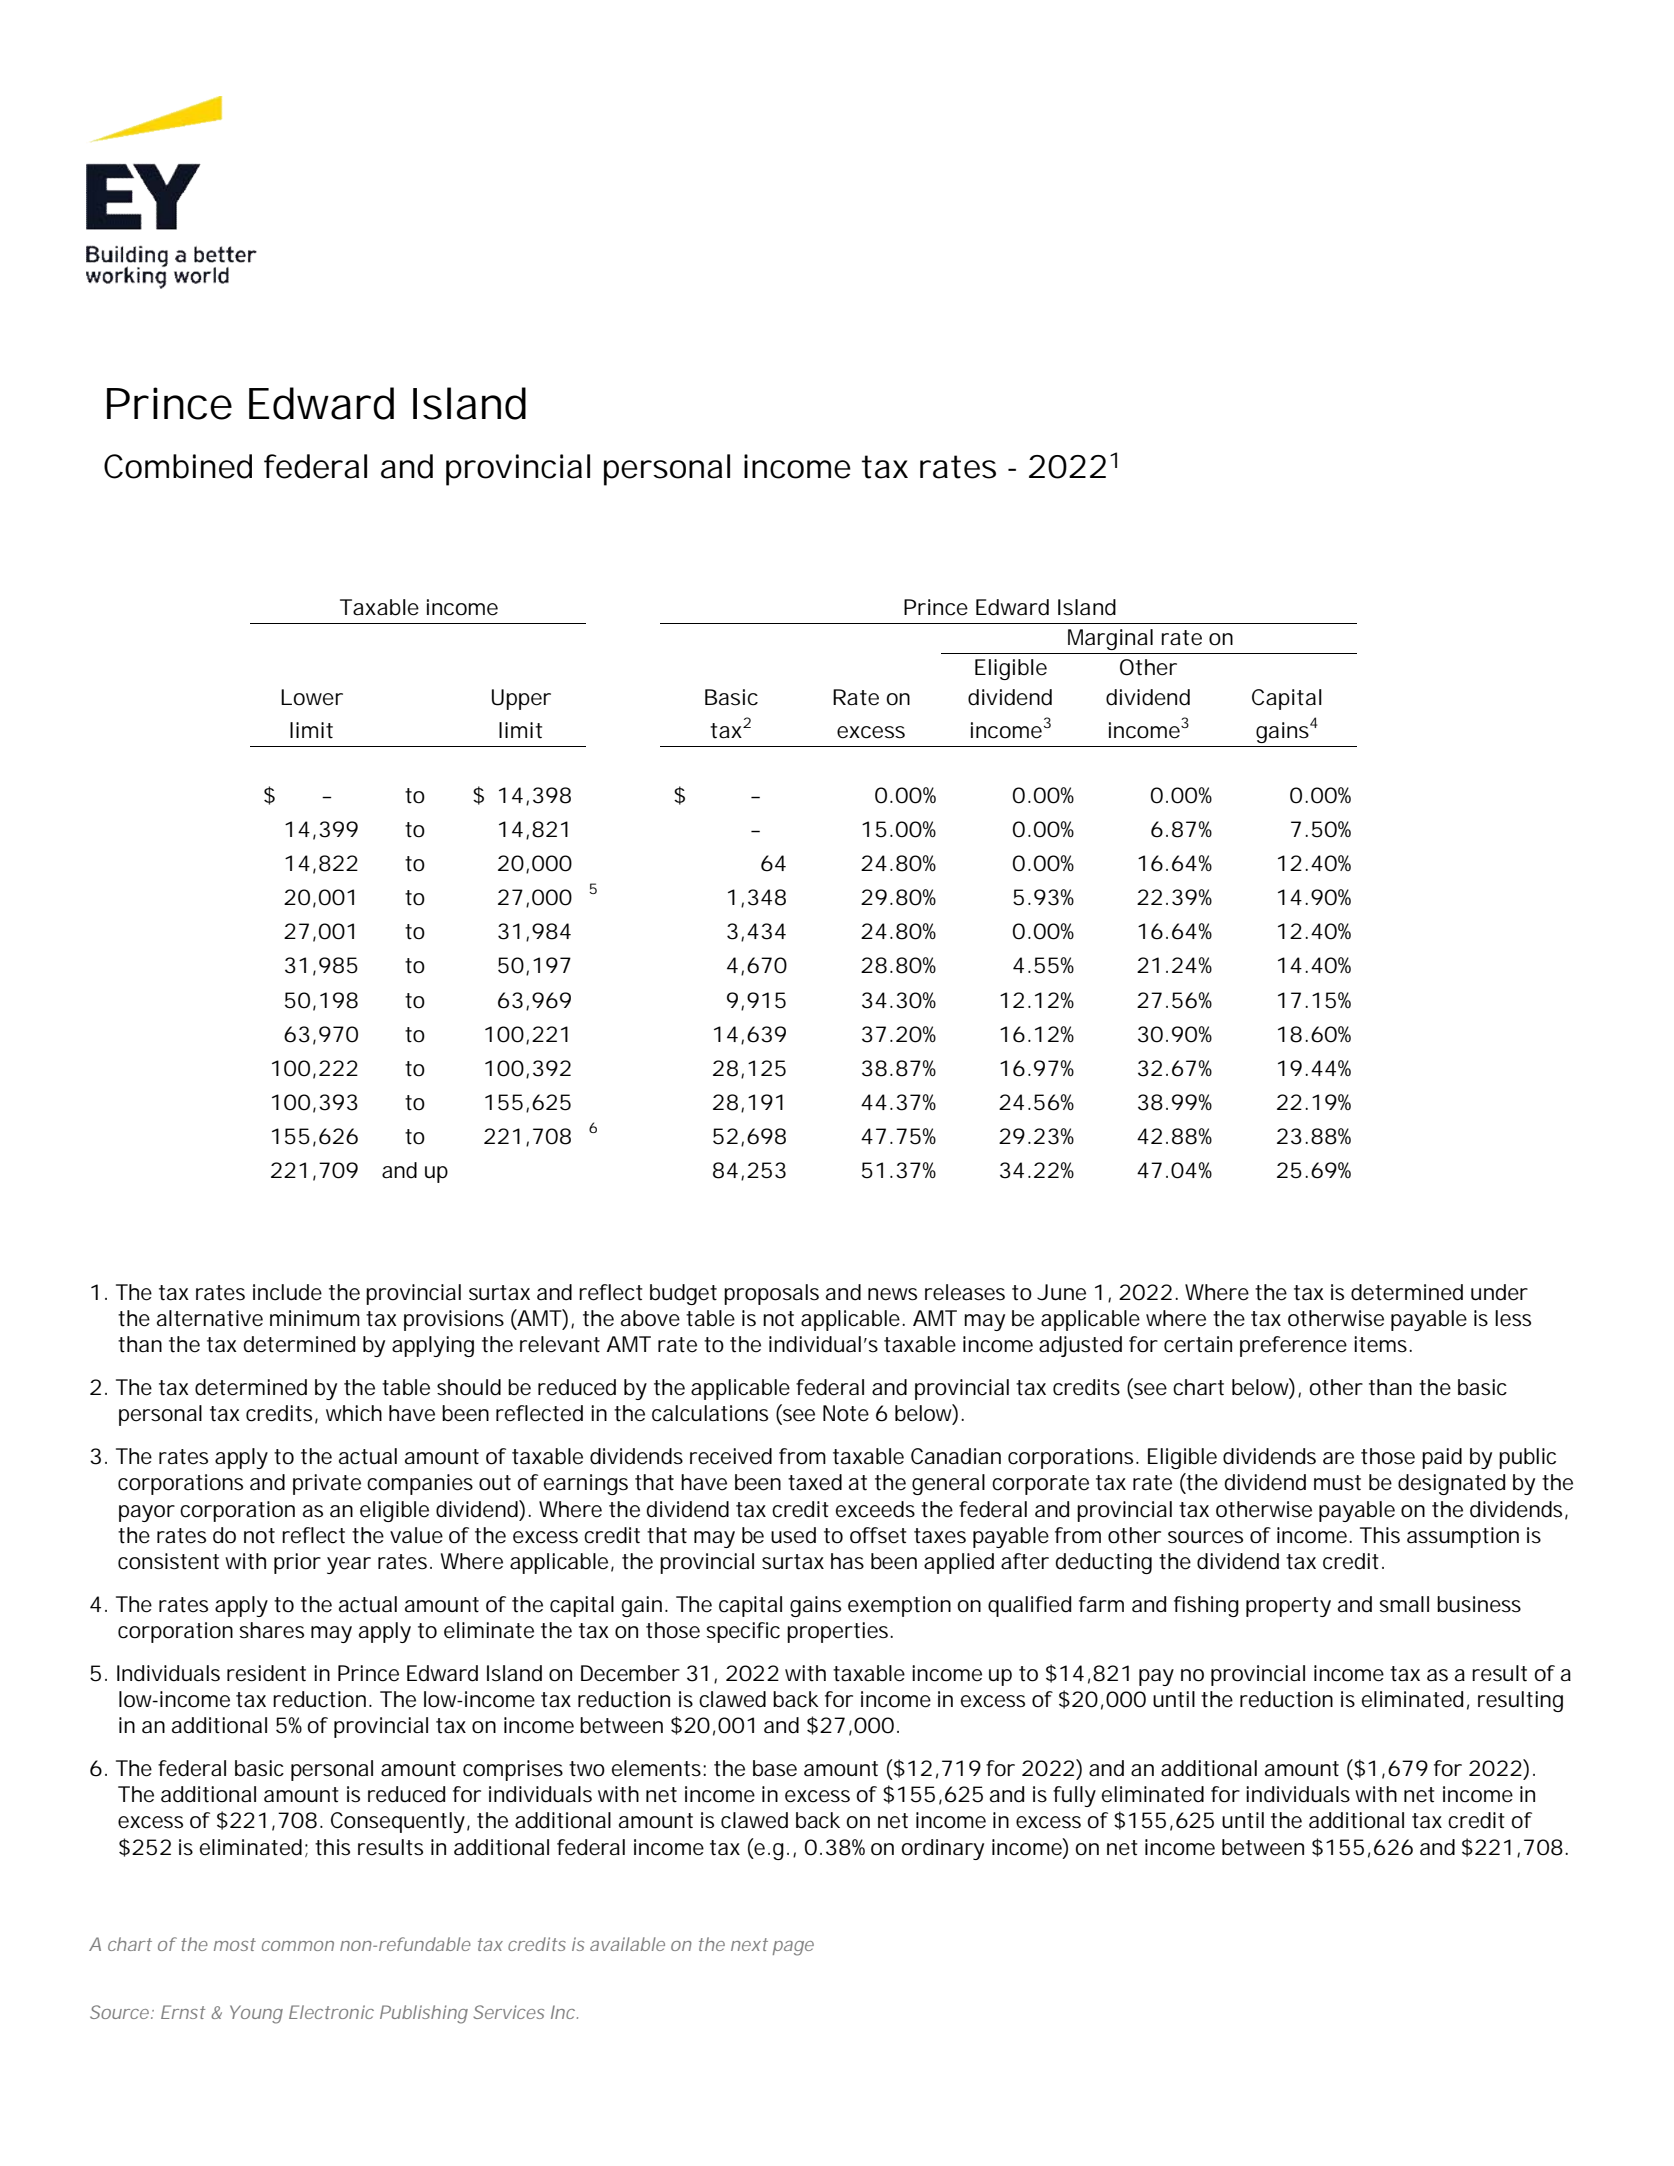 The height and width of the screenshot is (2166, 1674). Describe the element at coordinates (1382, 1344) in the screenshot. I see `items` at that location.
